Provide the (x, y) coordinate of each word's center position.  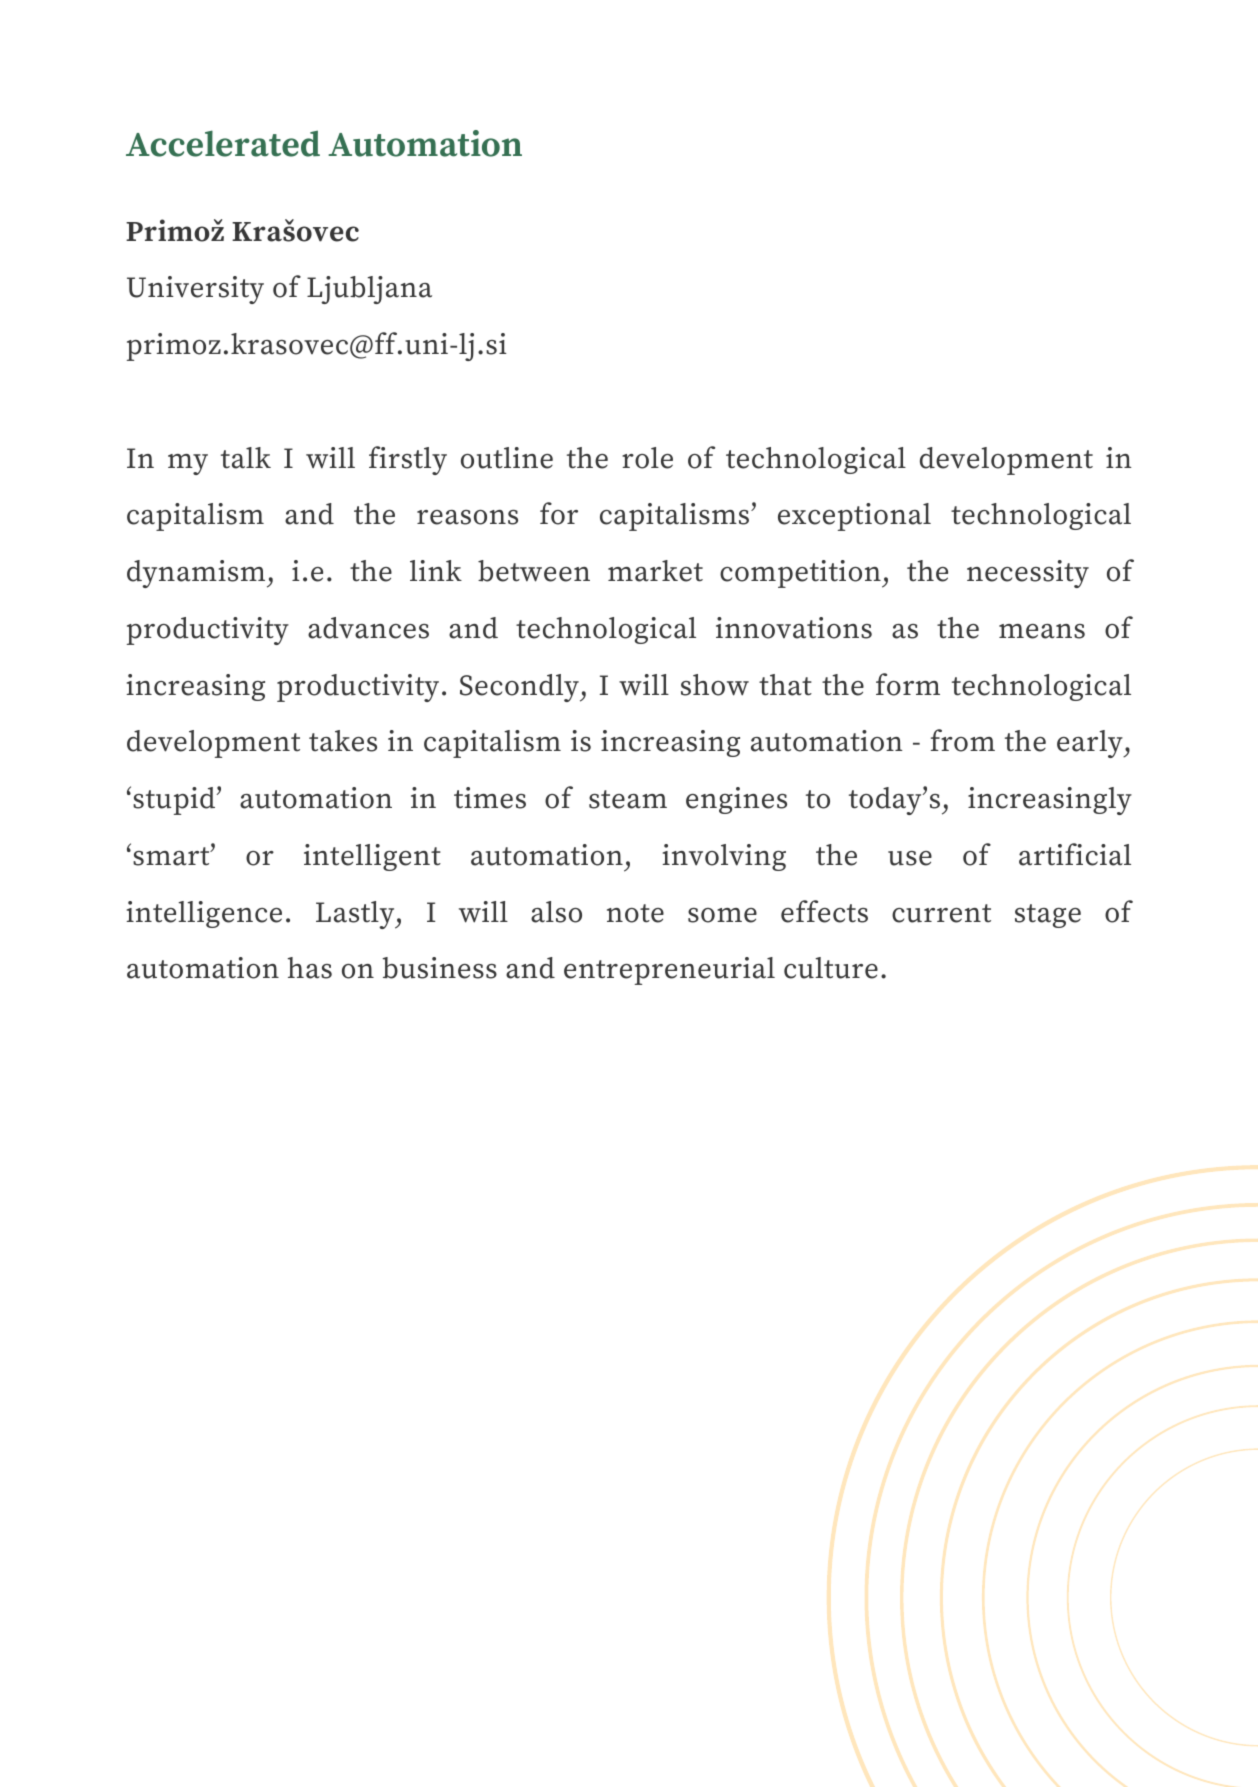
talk (246, 458)
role (647, 458)
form (908, 684)
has (309, 968)
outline (507, 458)
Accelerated (223, 143)
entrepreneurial (669, 971)
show (715, 685)
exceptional (854, 517)
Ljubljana (369, 290)
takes (343, 741)
